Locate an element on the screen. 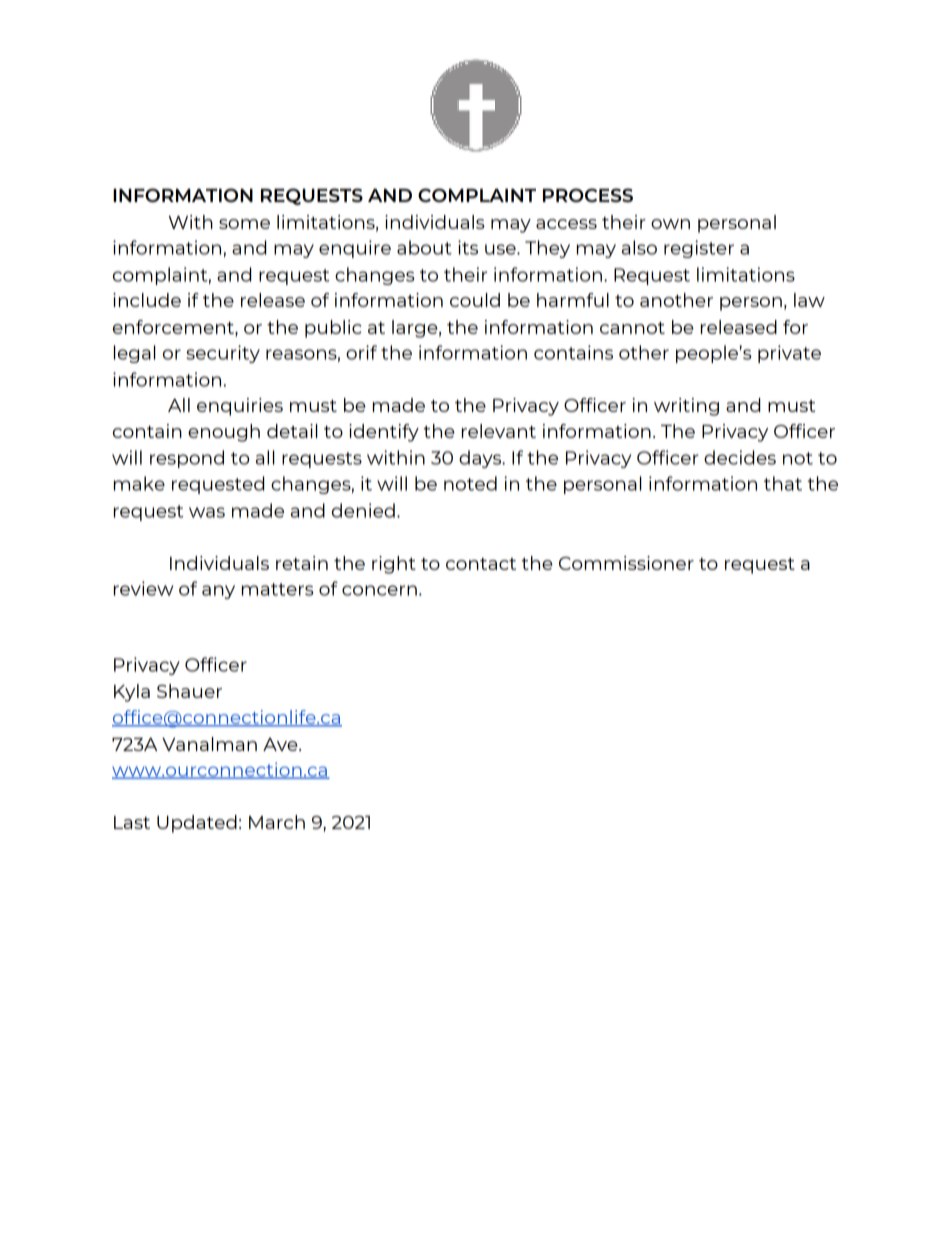 The height and width of the screenshot is (1233, 952). own is located at coordinates (670, 224).
